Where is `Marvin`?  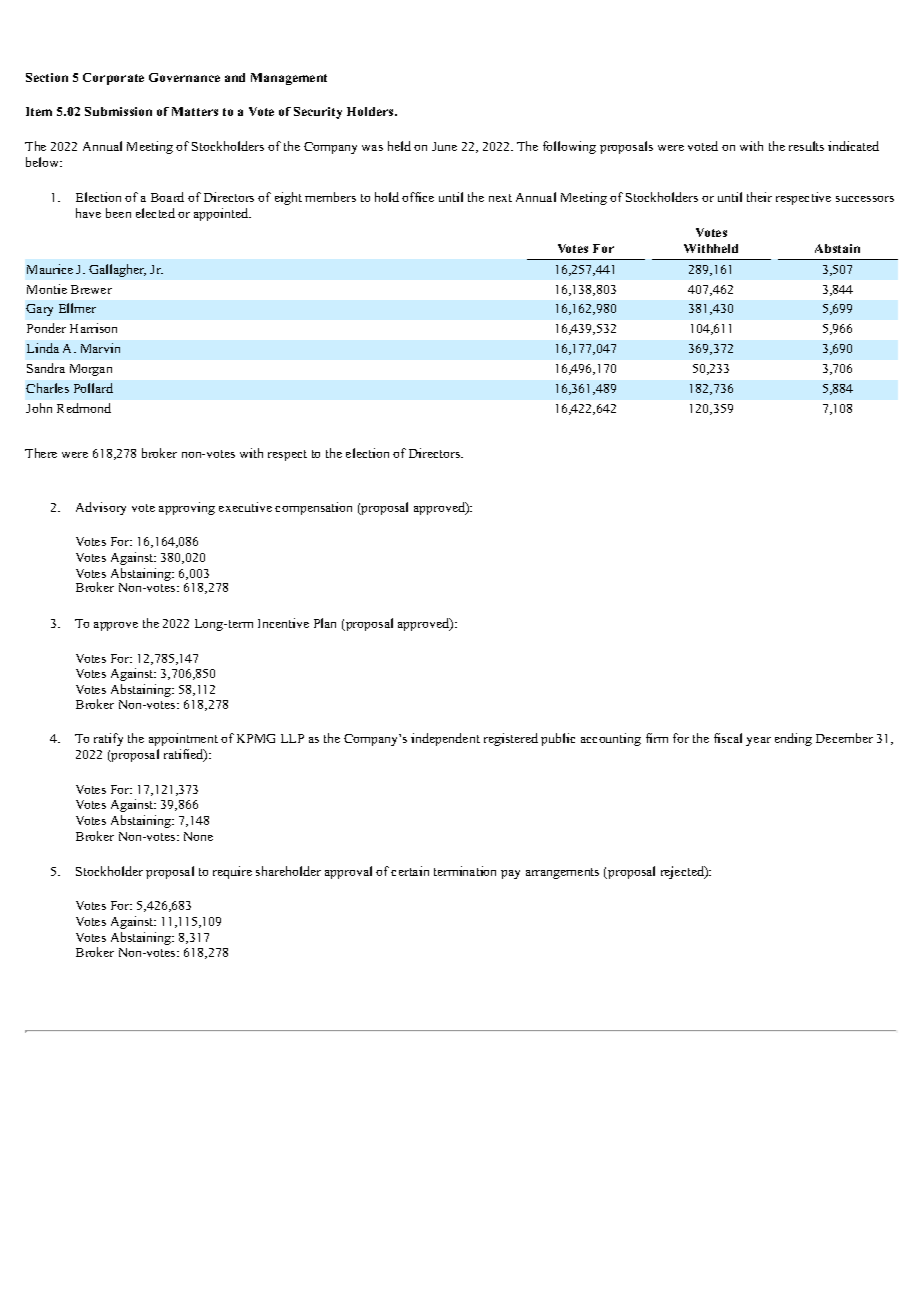
Marvin is located at coordinates (100, 348).
